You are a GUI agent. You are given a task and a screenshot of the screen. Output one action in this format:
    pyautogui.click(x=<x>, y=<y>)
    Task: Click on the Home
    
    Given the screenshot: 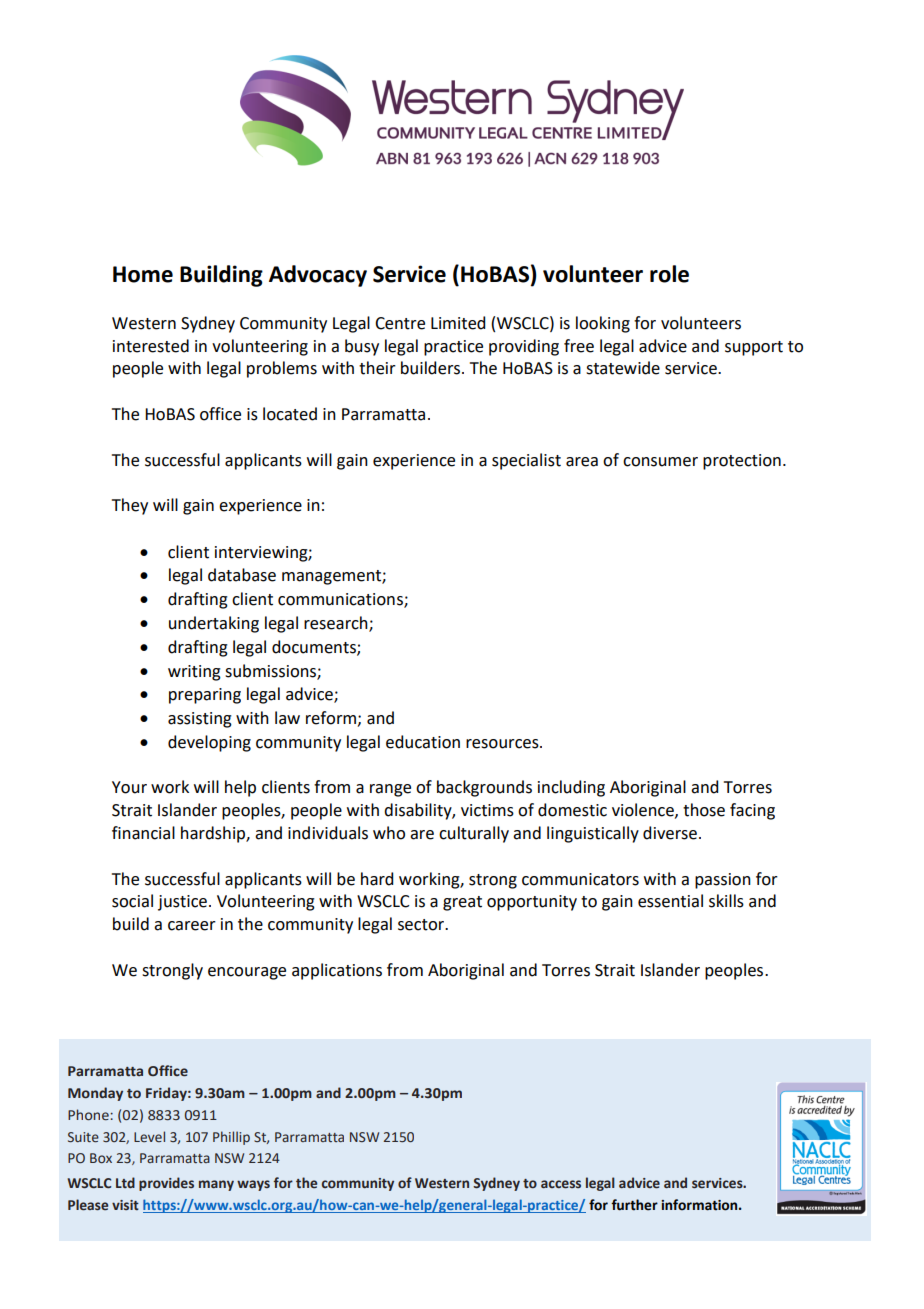 What is the action you would take?
    pyautogui.click(x=143, y=274)
